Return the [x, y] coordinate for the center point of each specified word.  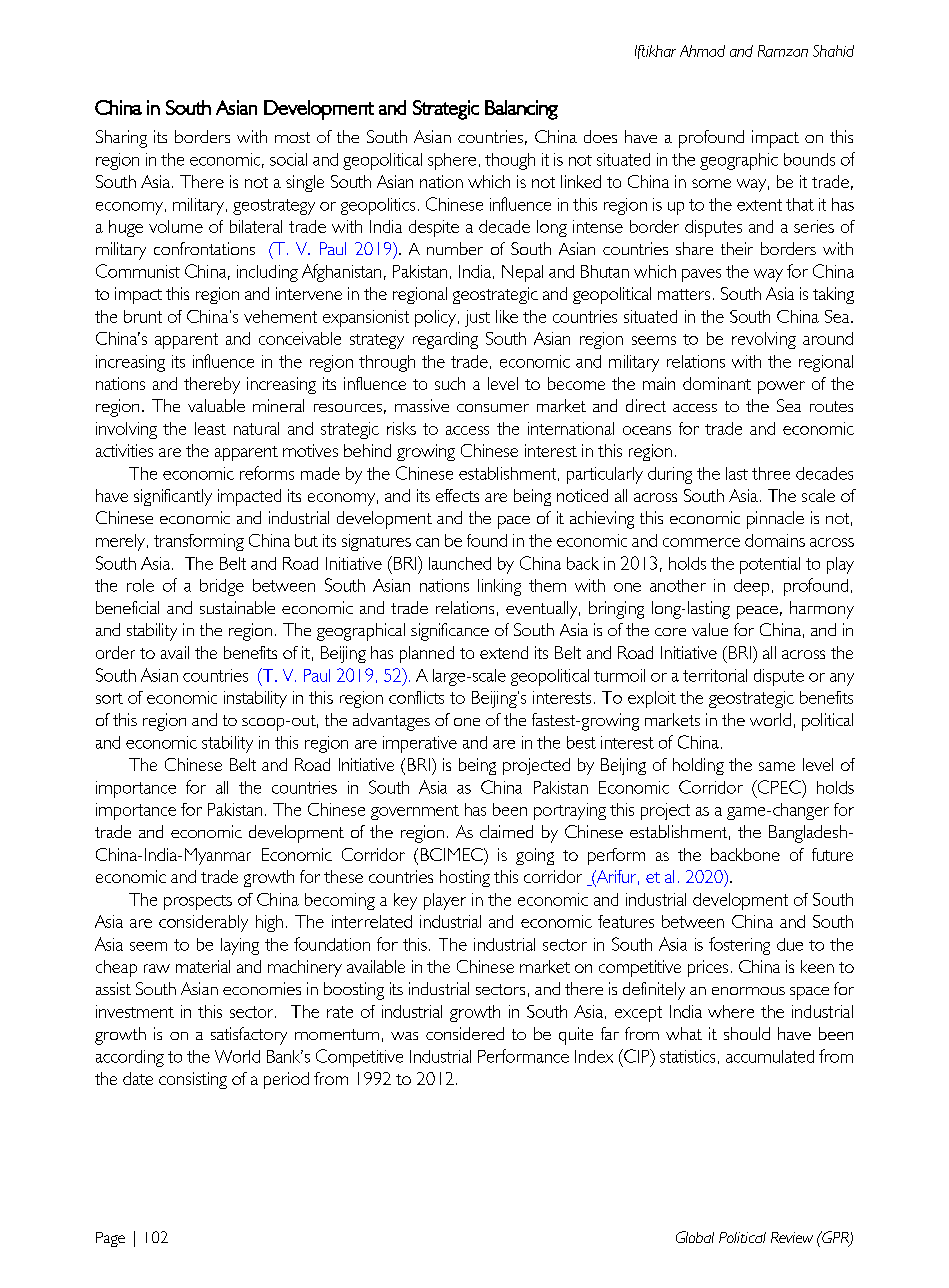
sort [109, 698]
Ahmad [702, 51]
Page [110, 1239]
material [203, 966]
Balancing [521, 110]
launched [460, 563]
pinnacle [775, 520]
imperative [420, 744]
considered [465, 1033]
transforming [199, 542]
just [477, 318]
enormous [748, 991]
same [777, 766]
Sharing [121, 139]
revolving [764, 340]
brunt [143, 316]
